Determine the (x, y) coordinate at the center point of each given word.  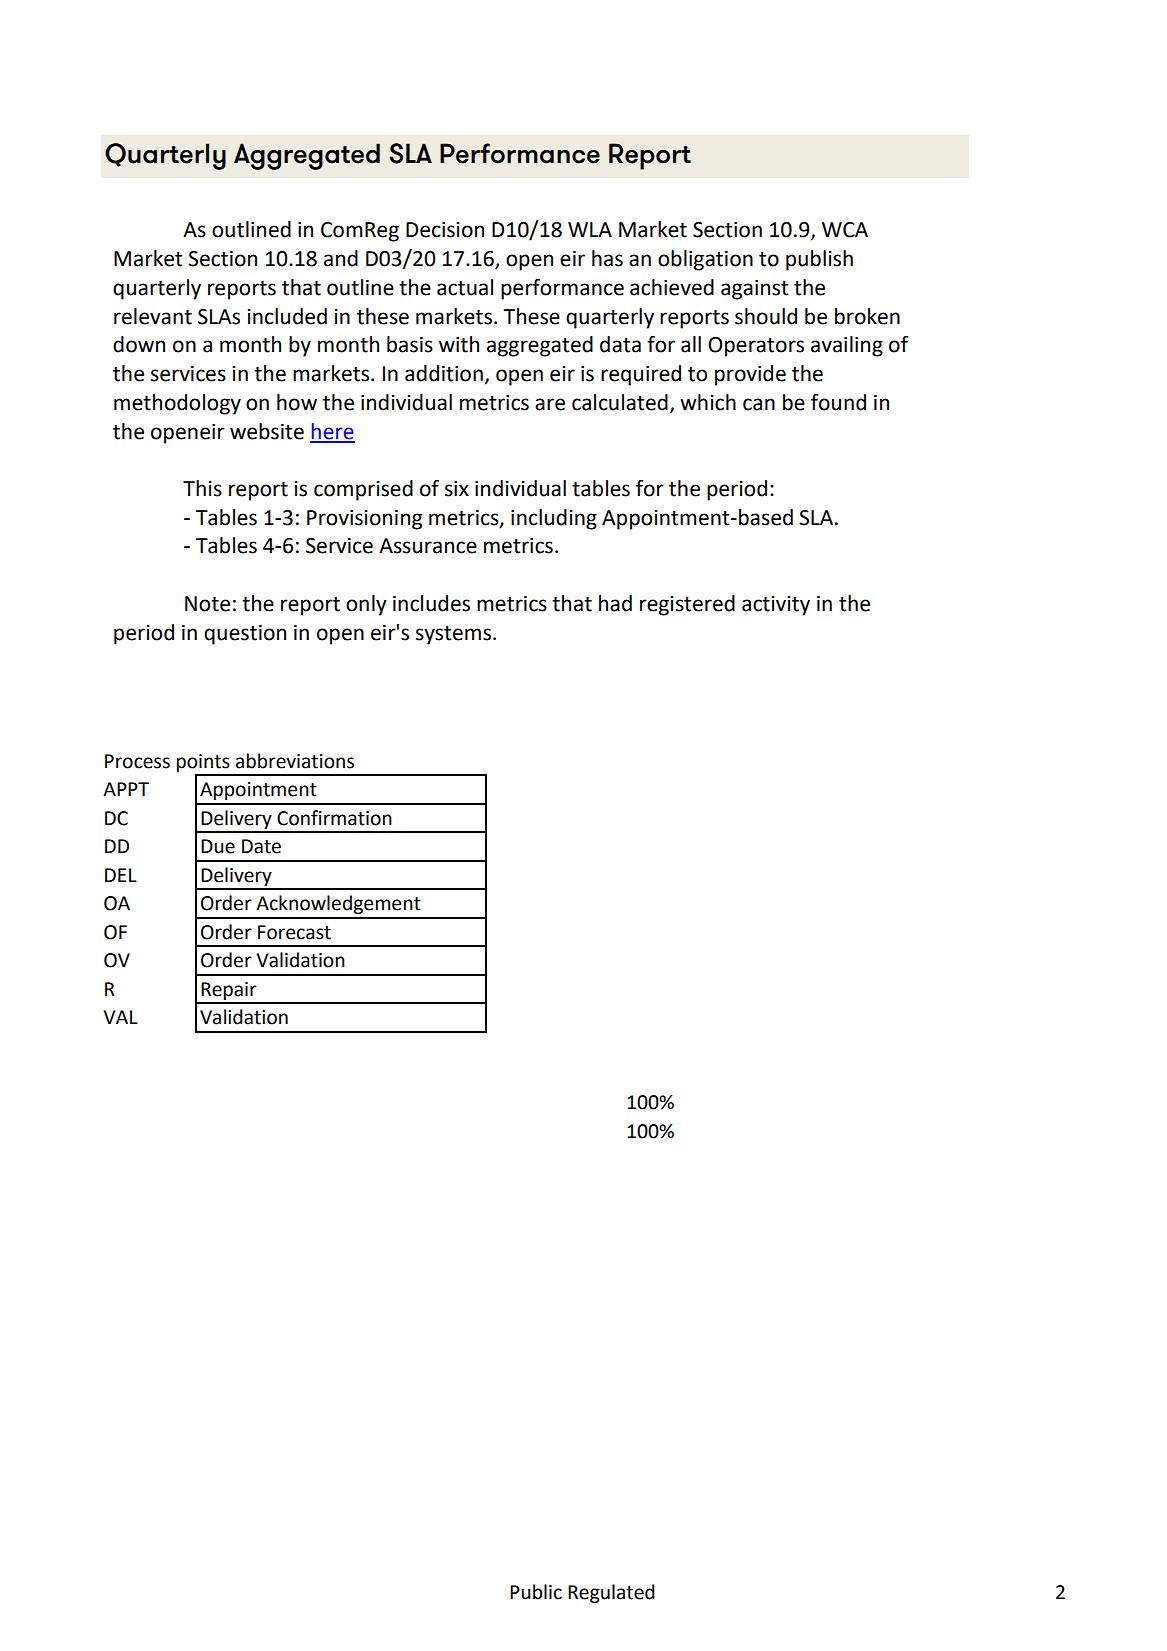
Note (207, 604)
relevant (153, 316)
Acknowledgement (338, 904)
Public (536, 1592)
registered (687, 605)
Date (261, 846)
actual (465, 287)
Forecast (294, 932)
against (755, 290)
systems (453, 635)
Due (218, 846)
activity (776, 606)
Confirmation (334, 818)
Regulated (611, 1593)
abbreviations (295, 761)
